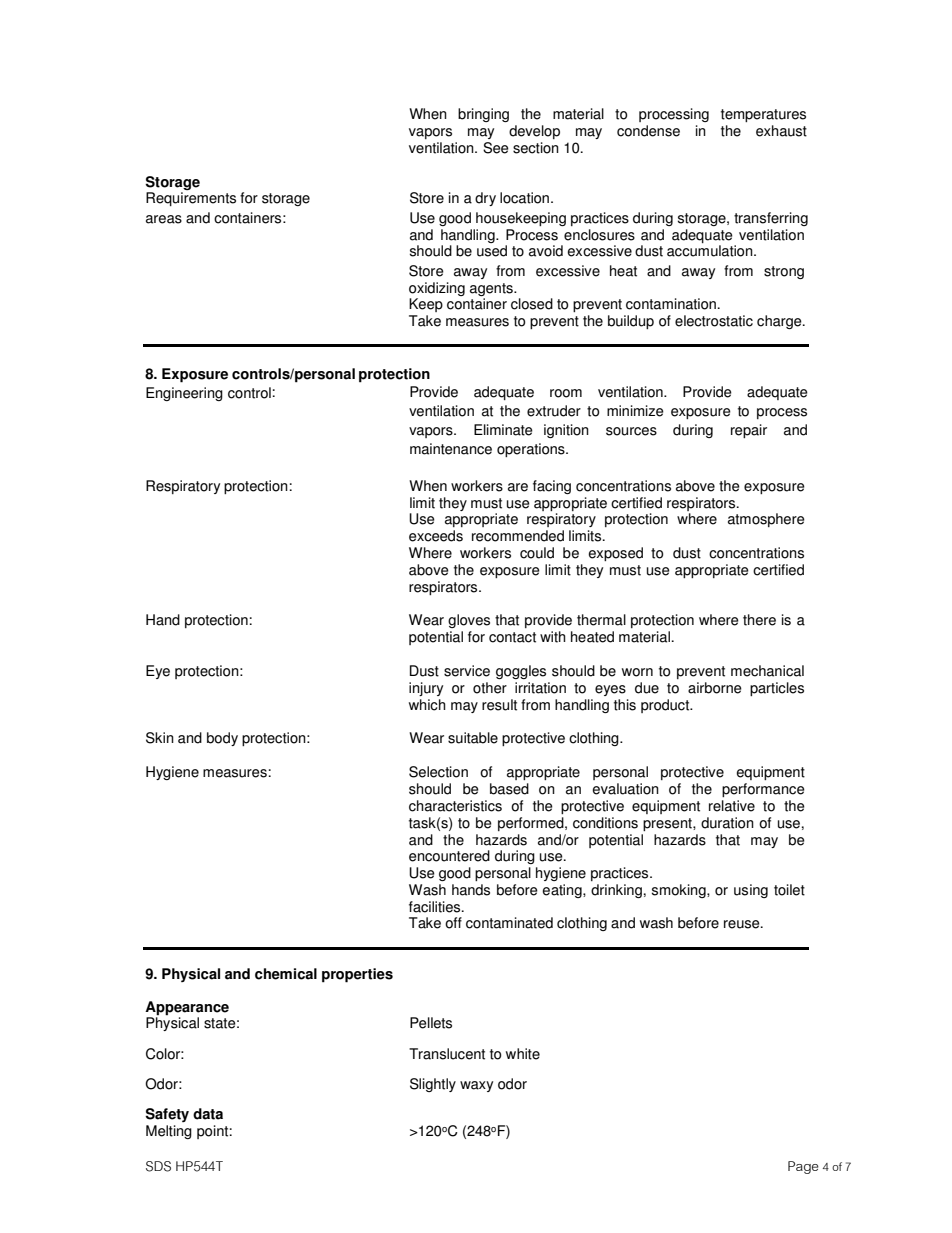  I want to click on Engineering, so click(184, 394).
